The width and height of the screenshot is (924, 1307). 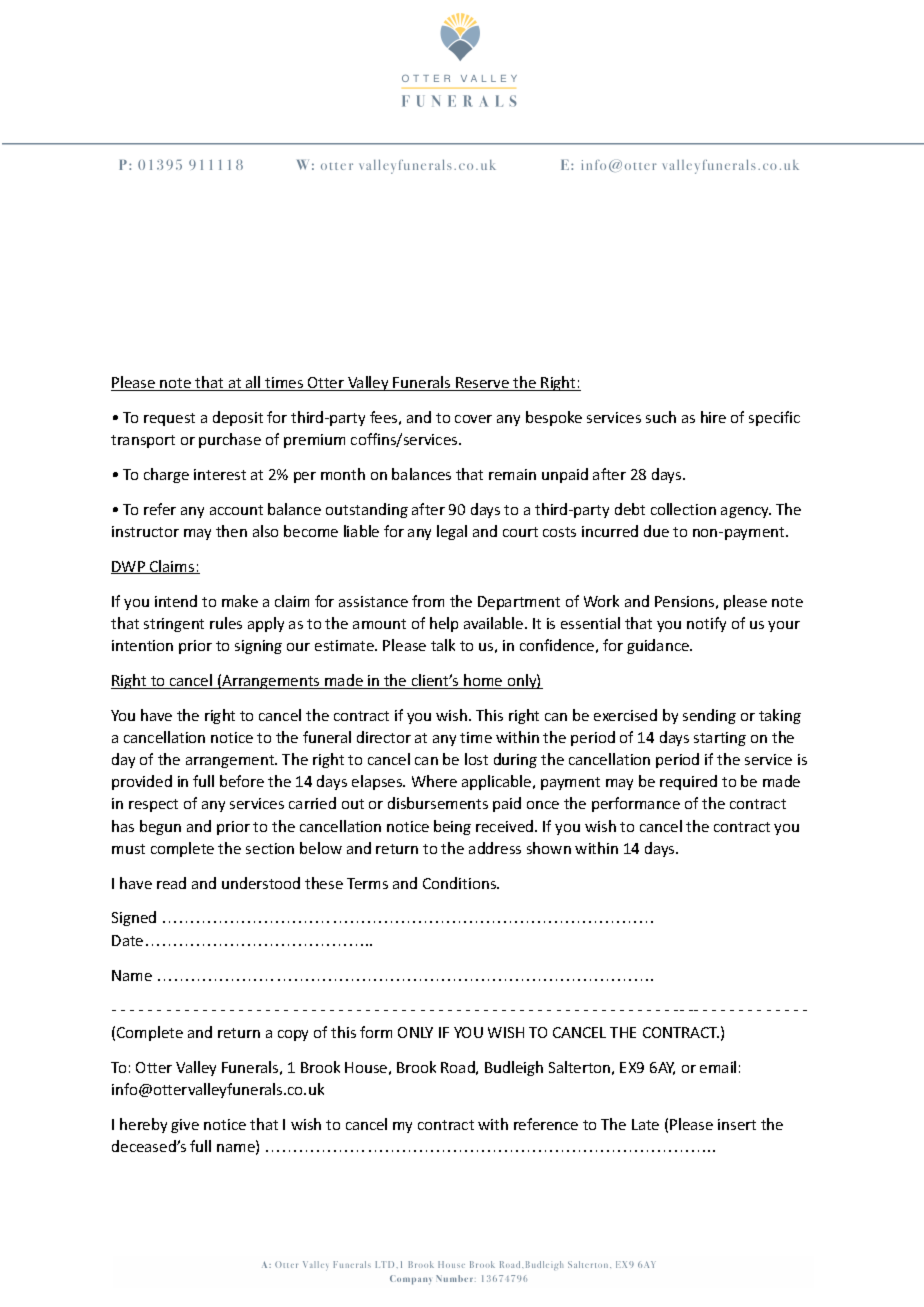 What do you see at coordinates (476, 759) in the screenshot?
I see `lost` at bounding box center [476, 759].
